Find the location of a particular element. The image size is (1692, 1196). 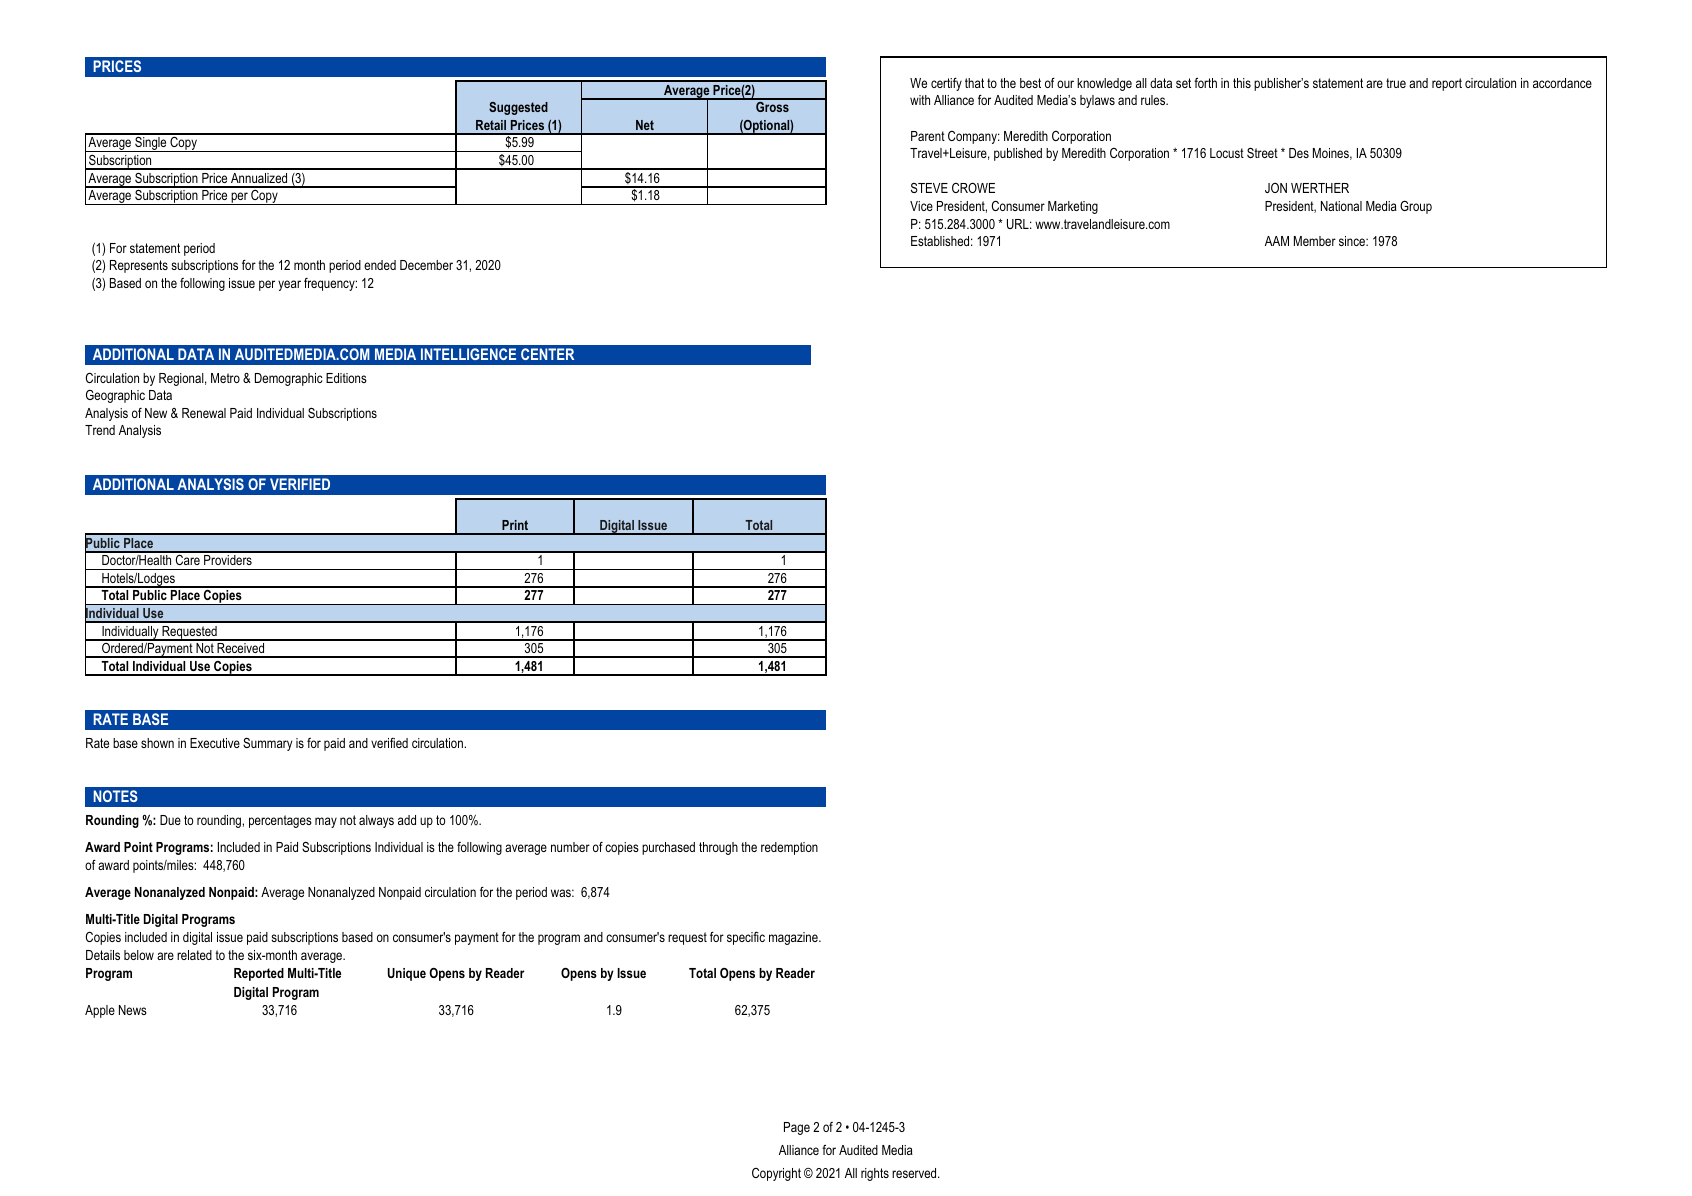

with is located at coordinates (920, 100).
